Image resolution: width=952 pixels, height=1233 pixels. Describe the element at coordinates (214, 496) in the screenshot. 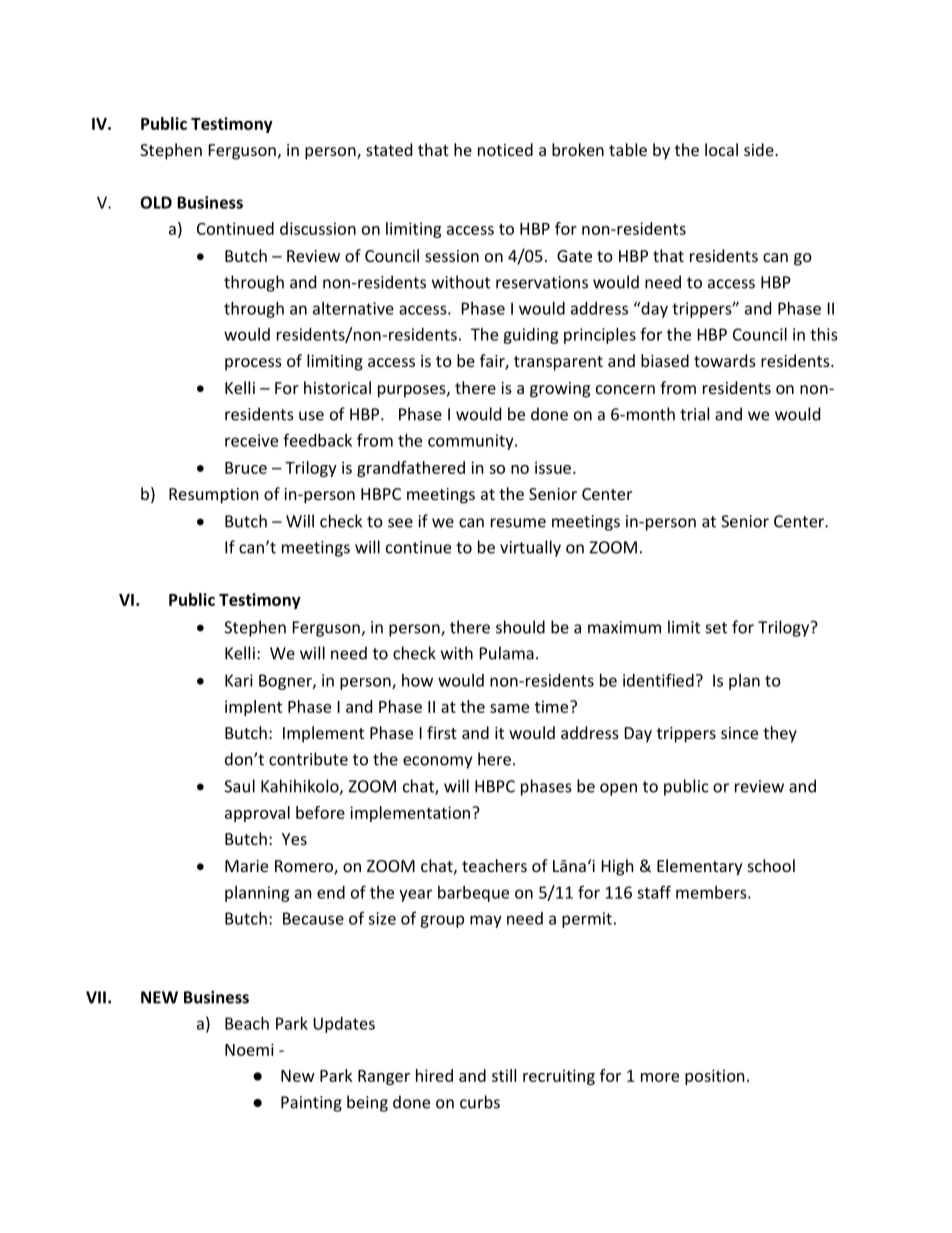

I see `Resumption` at that location.
